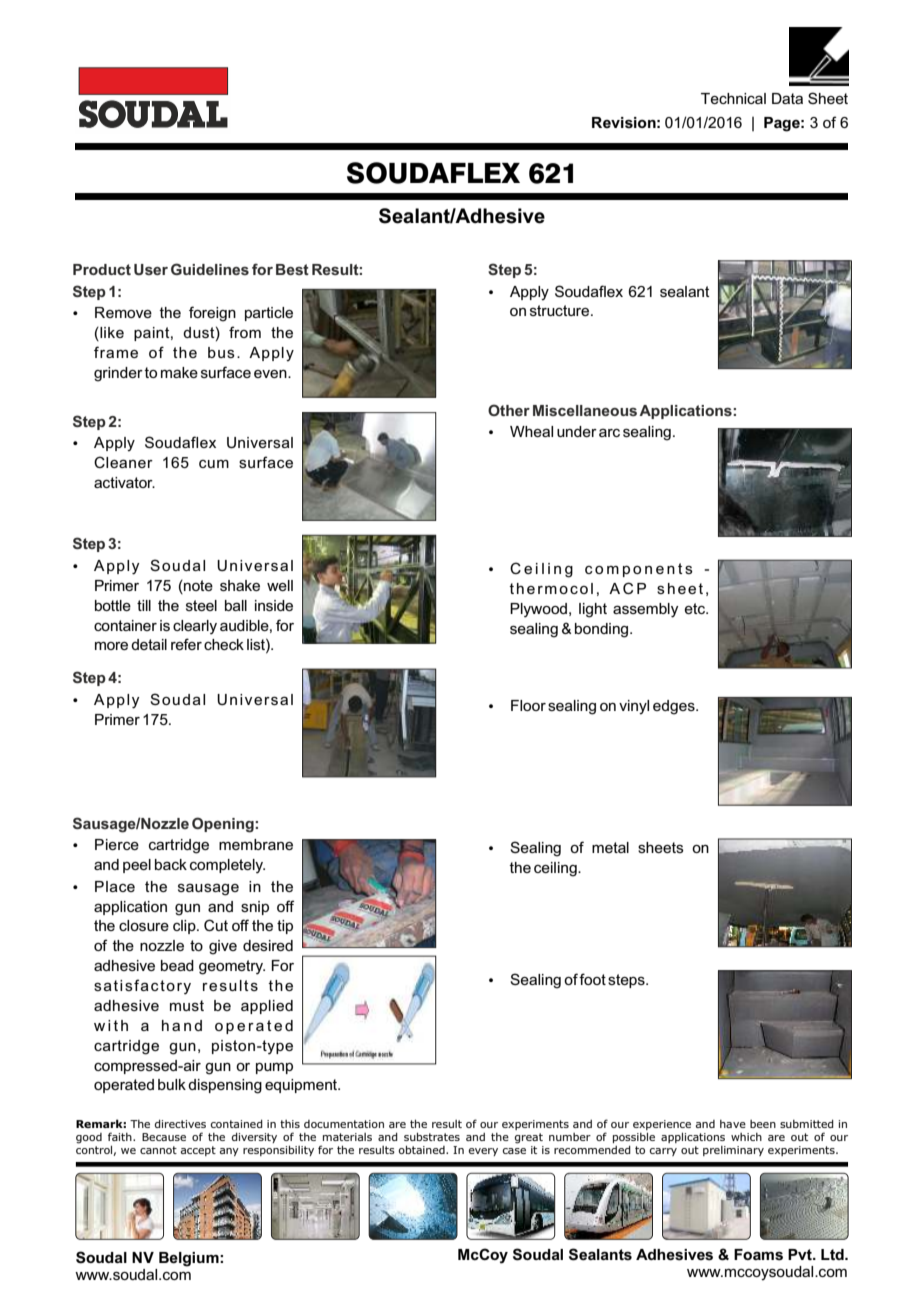 This page has width=924, height=1308. Describe the element at coordinates (124, 482) in the page. I see `activator` at that location.
